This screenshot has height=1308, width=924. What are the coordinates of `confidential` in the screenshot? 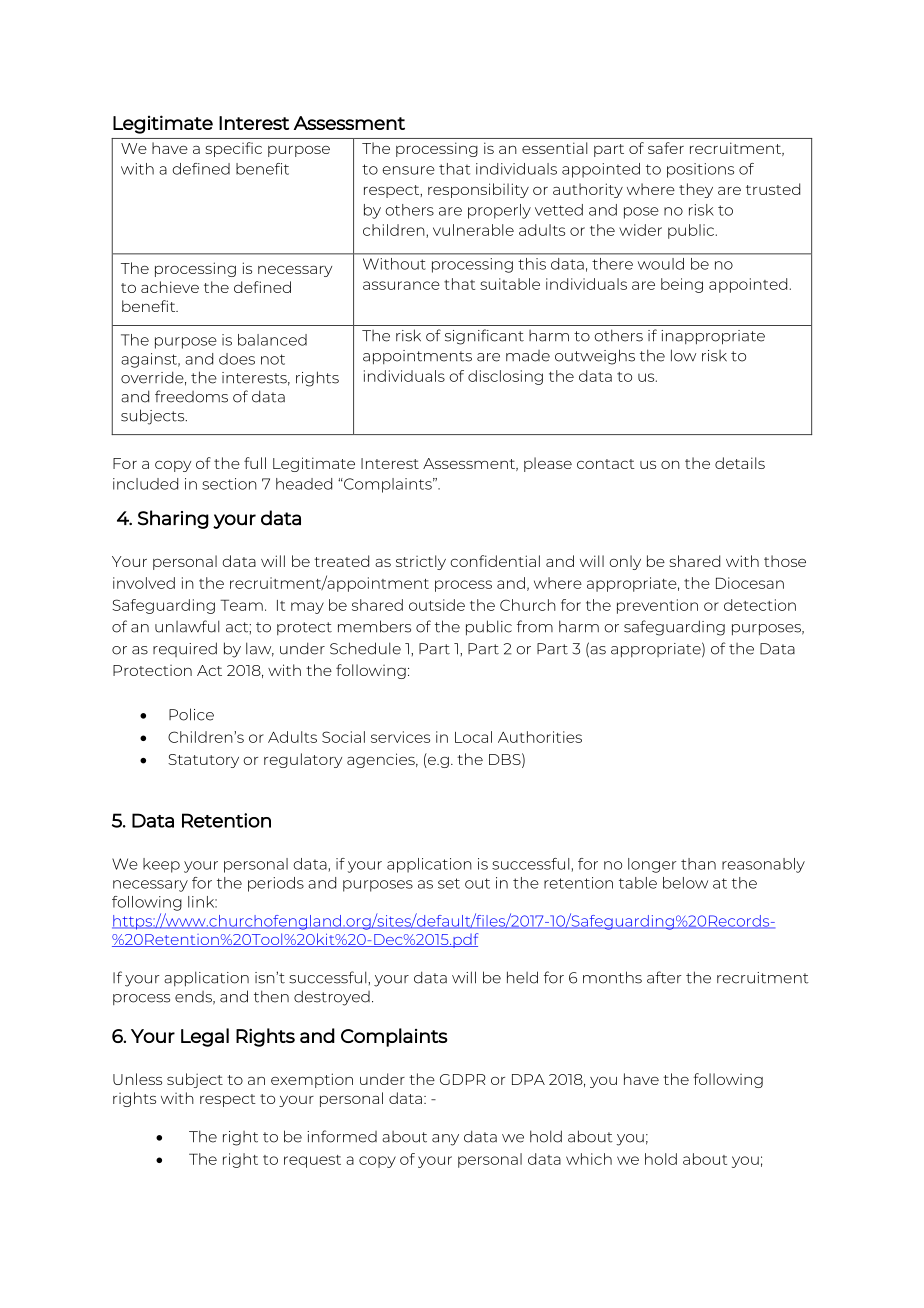 It's located at (495, 561).
